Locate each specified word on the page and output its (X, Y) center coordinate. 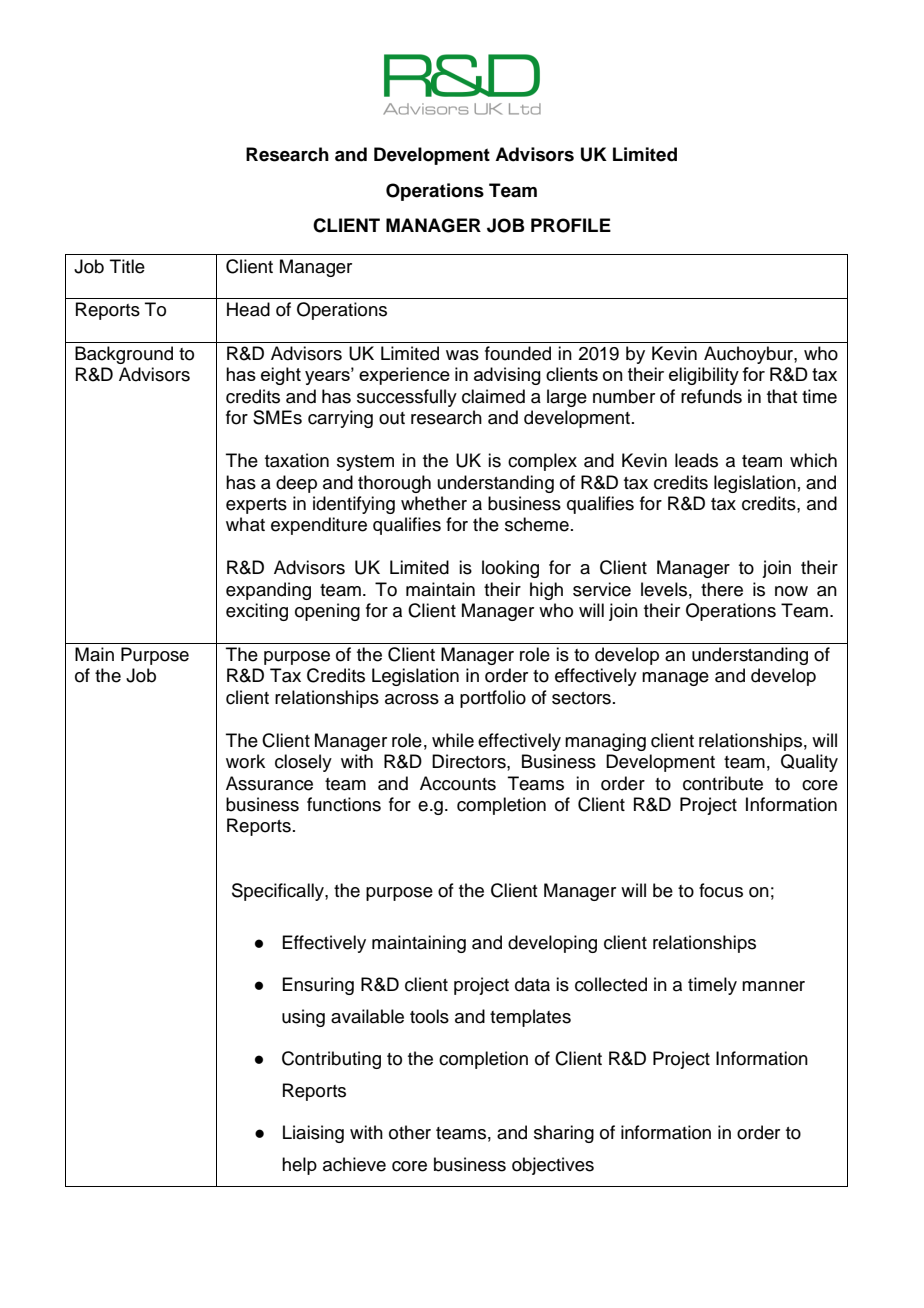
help (299, 1166)
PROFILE (571, 225)
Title (127, 266)
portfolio (493, 699)
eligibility (704, 376)
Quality (809, 763)
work (245, 761)
